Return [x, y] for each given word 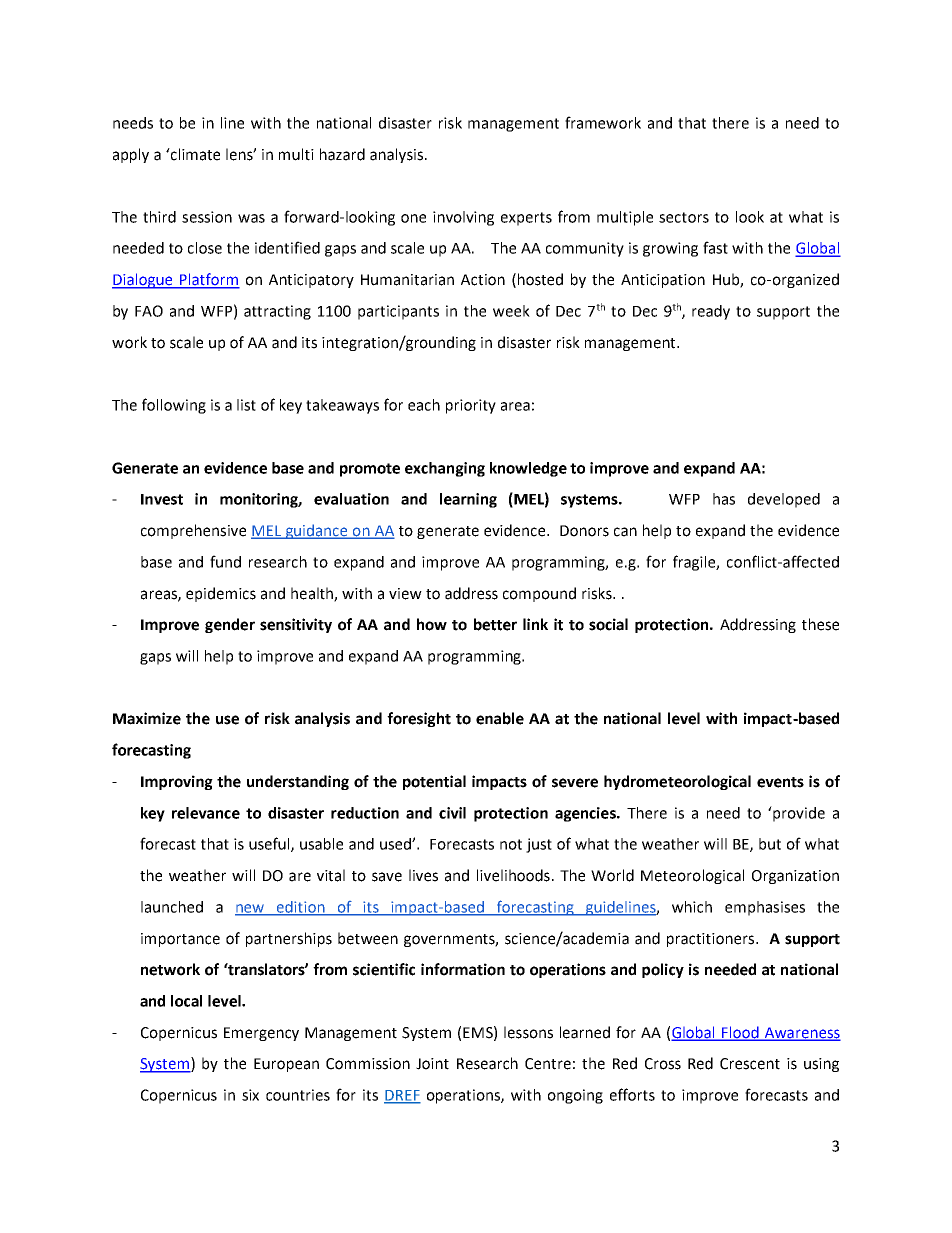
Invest [162, 499]
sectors [684, 217]
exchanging [445, 469]
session [207, 217]
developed [784, 500]
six [250, 1095]
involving [463, 218]
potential [434, 782]
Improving [177, 782]
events [780, 782]
